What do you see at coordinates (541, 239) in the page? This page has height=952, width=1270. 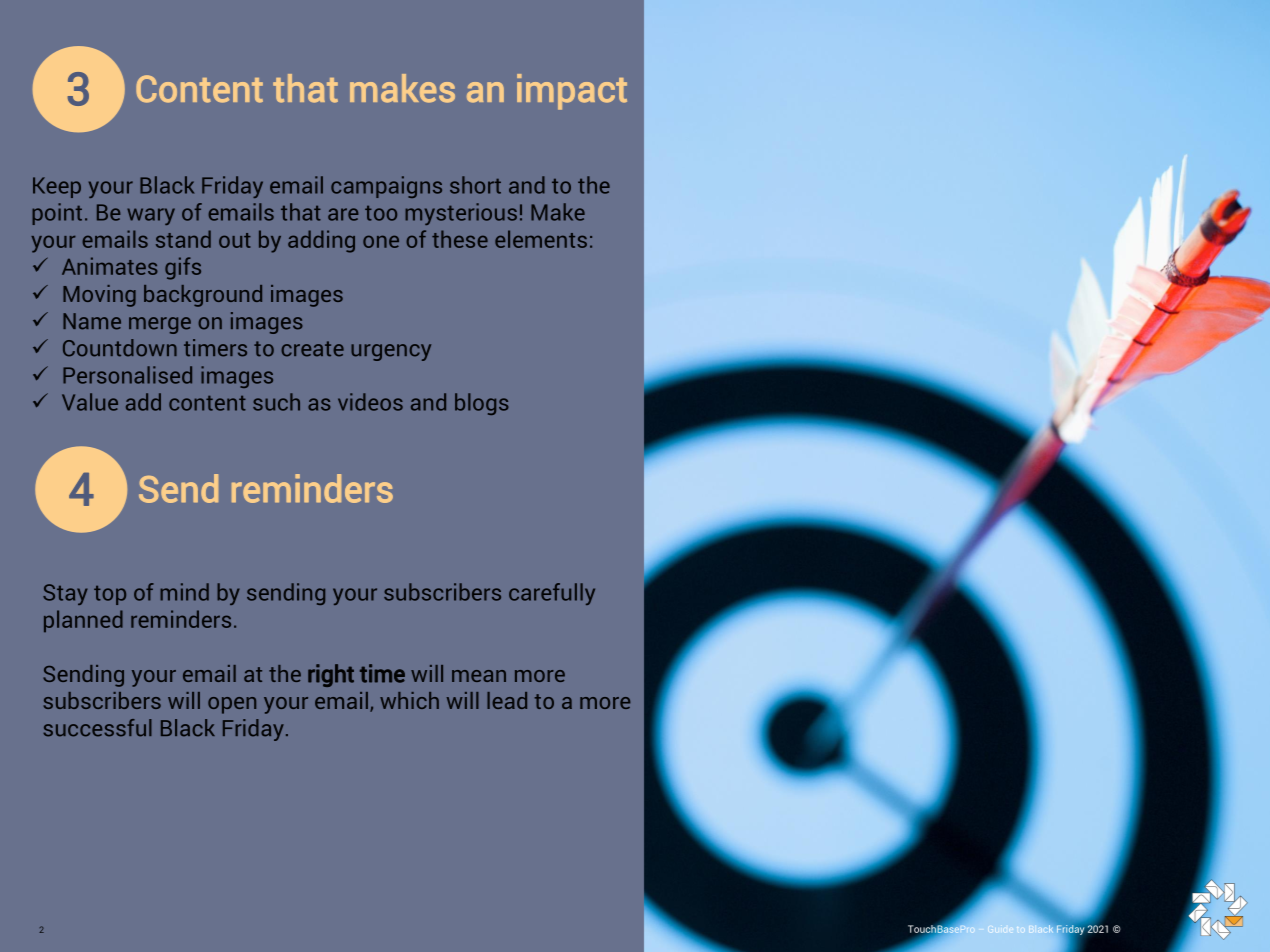 I see `elements` at bounding box center [541, 239].
